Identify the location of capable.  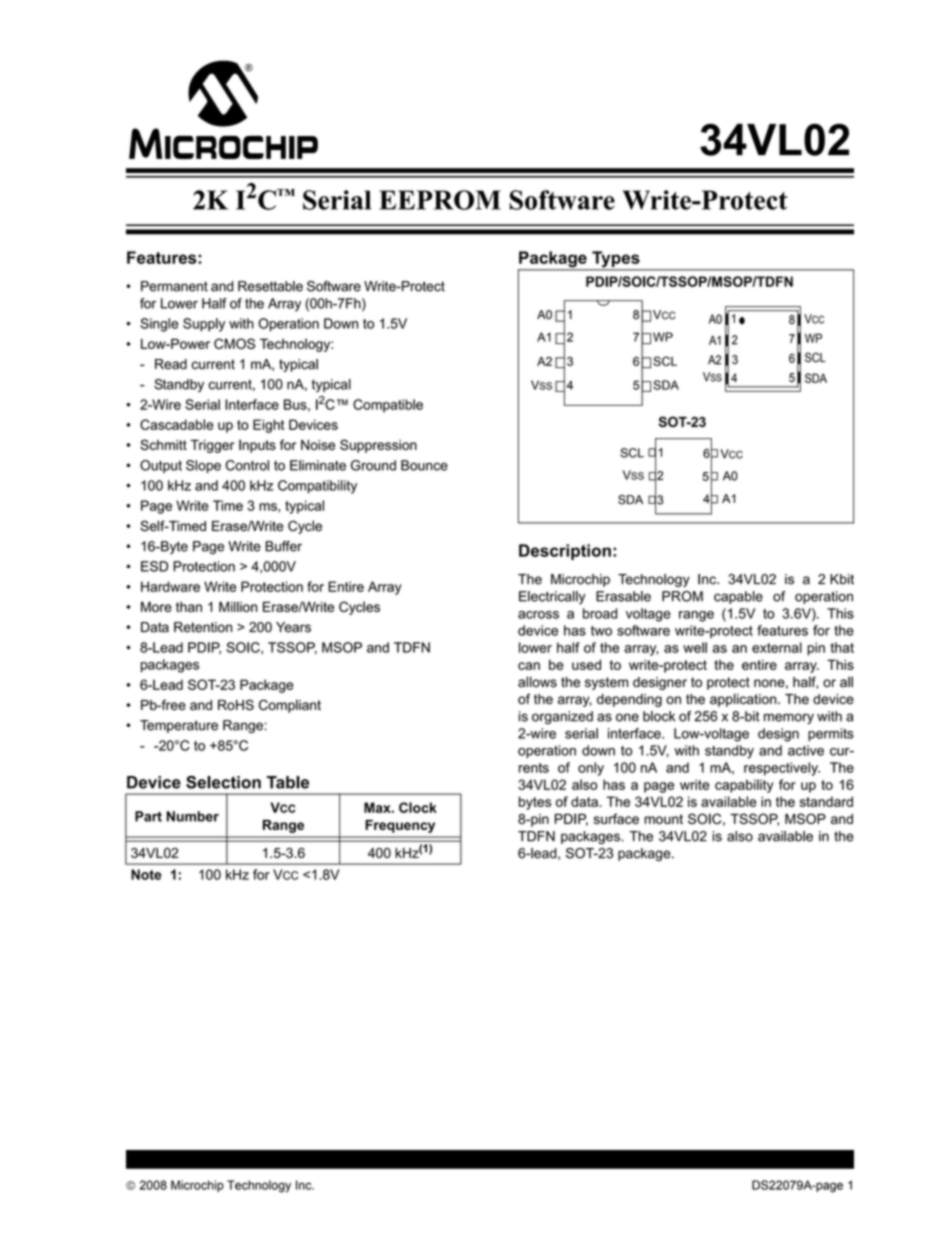
(738, 597).
